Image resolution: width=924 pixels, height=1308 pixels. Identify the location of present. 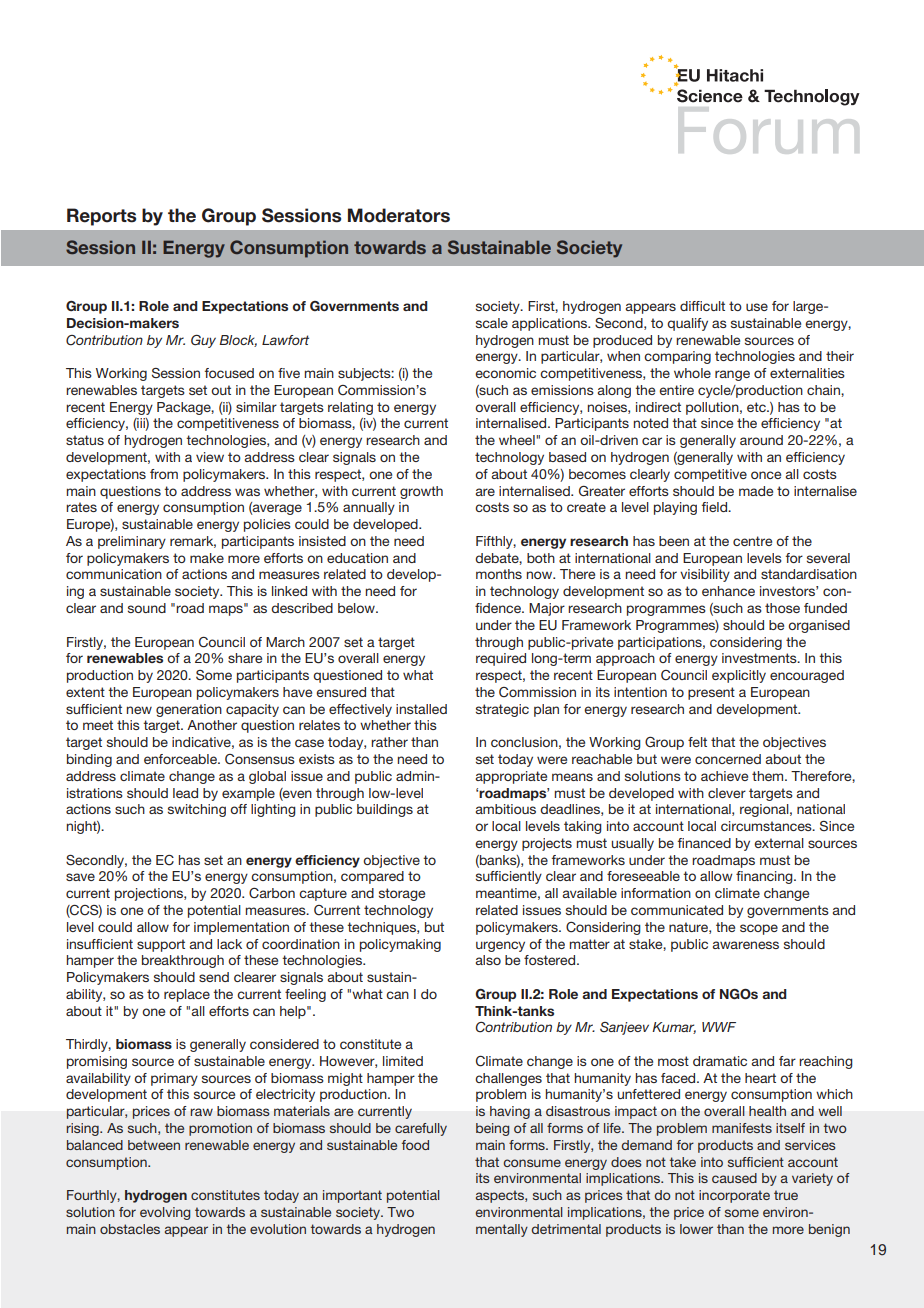
(711, 693).
